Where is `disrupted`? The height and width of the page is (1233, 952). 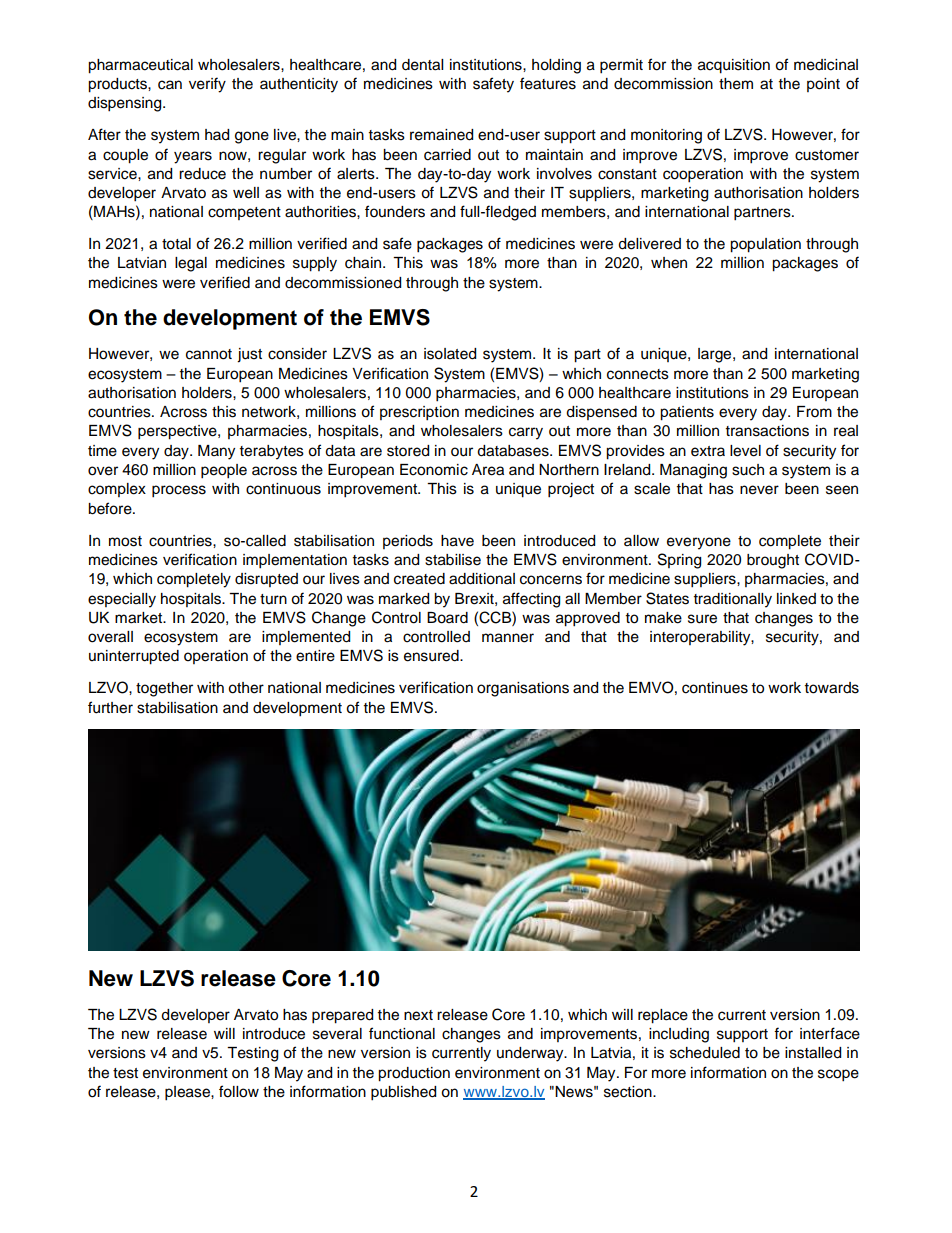
disrupted is located at coordinates (266, 580).
